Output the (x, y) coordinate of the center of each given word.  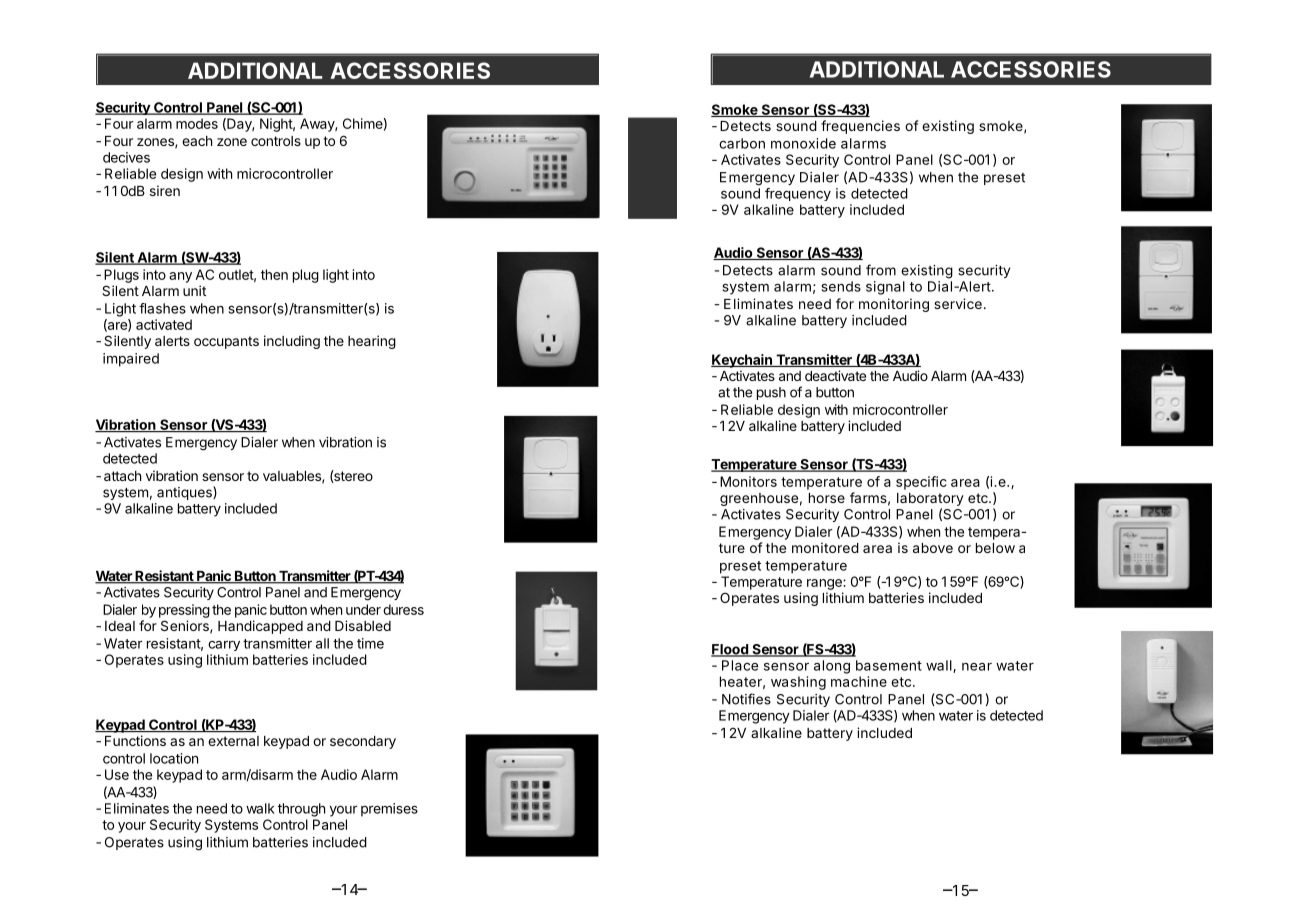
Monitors (748, 481)
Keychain (742, 361)
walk (260, 808)
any (180, 277)
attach (122, 476)
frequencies (860, 127)
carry (224, 646)
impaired (131, 360)
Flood (730, 650)
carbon (742, 143)
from (881, 270)
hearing (372, 342)
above (933, 548)
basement (889, 665)
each (197, 141)
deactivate (835, 375)
